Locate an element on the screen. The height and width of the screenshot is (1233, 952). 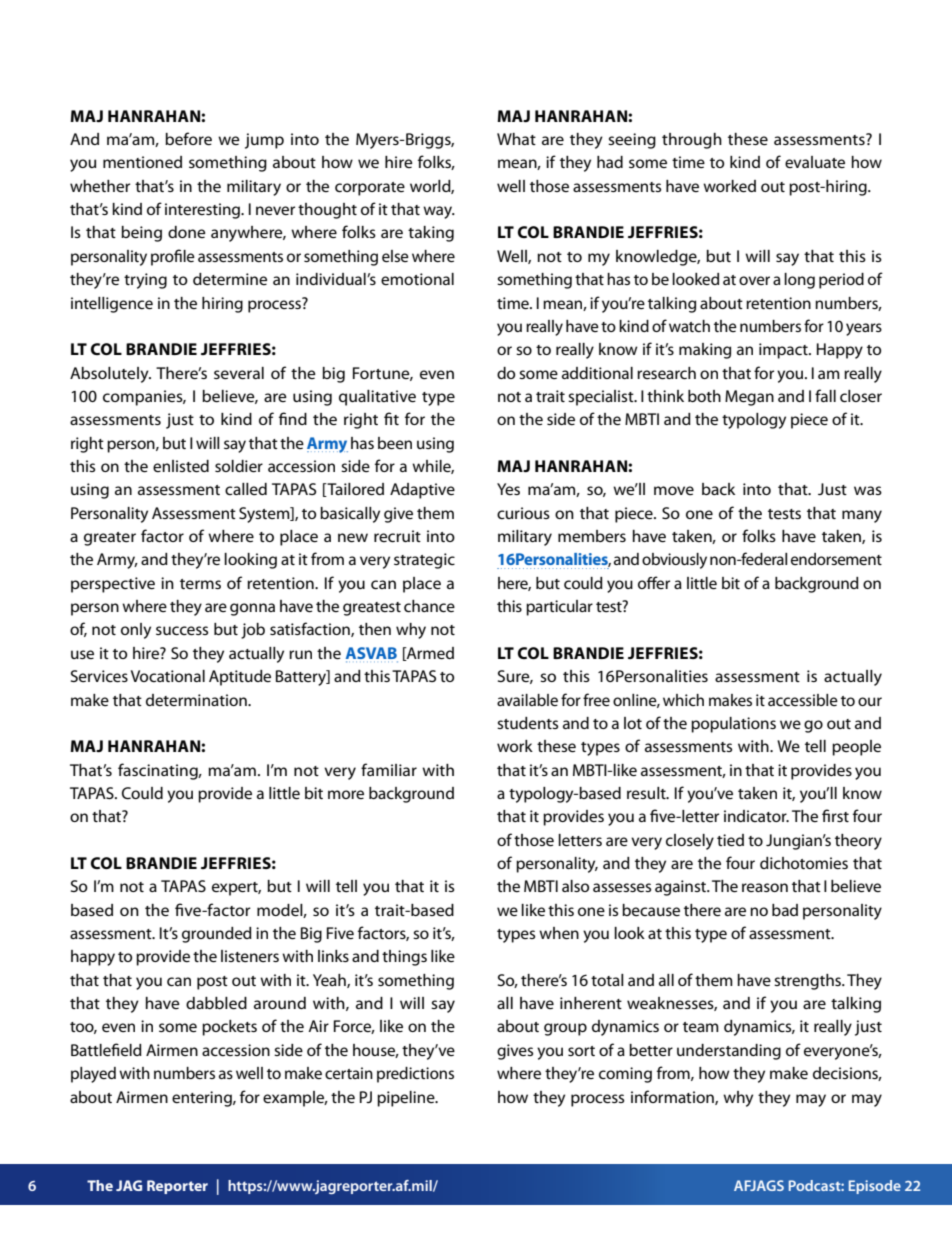
What is located at coordinates (516, 139).
